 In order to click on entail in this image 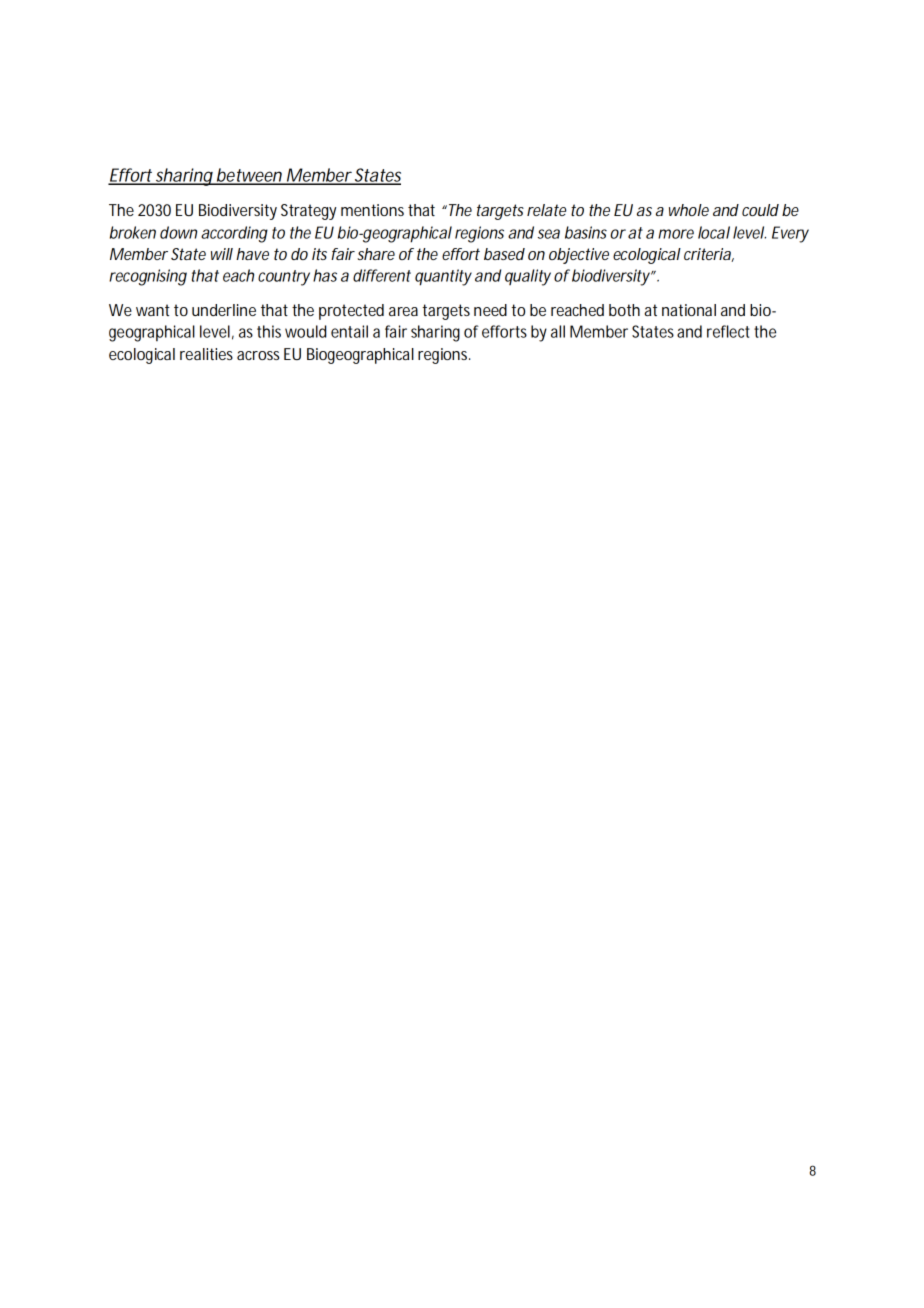, I will do `click(349, 331)`.
